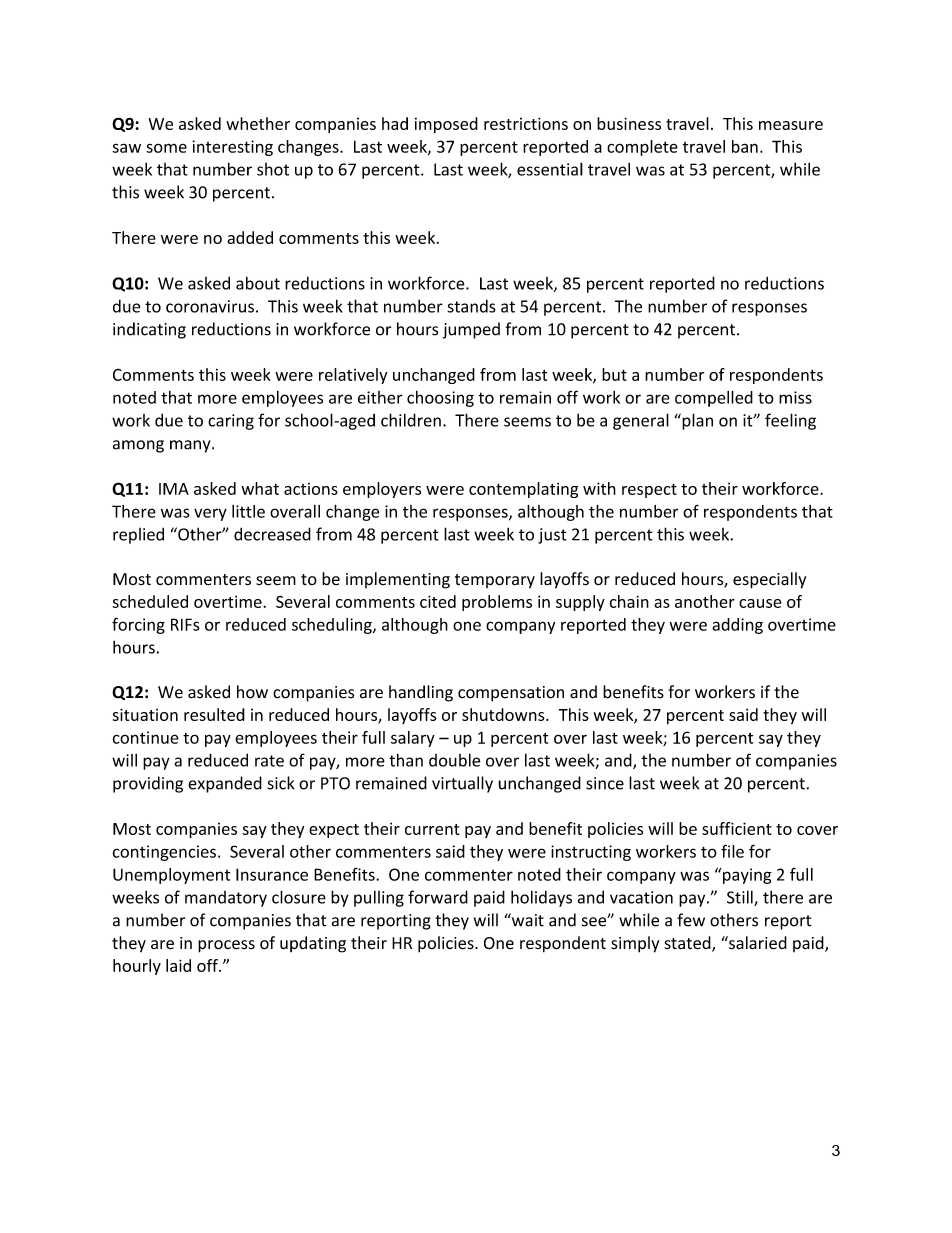  What do you see at coordinates (446, 125) in the page?
I see `imposed` at bounding box center [446, 125].
